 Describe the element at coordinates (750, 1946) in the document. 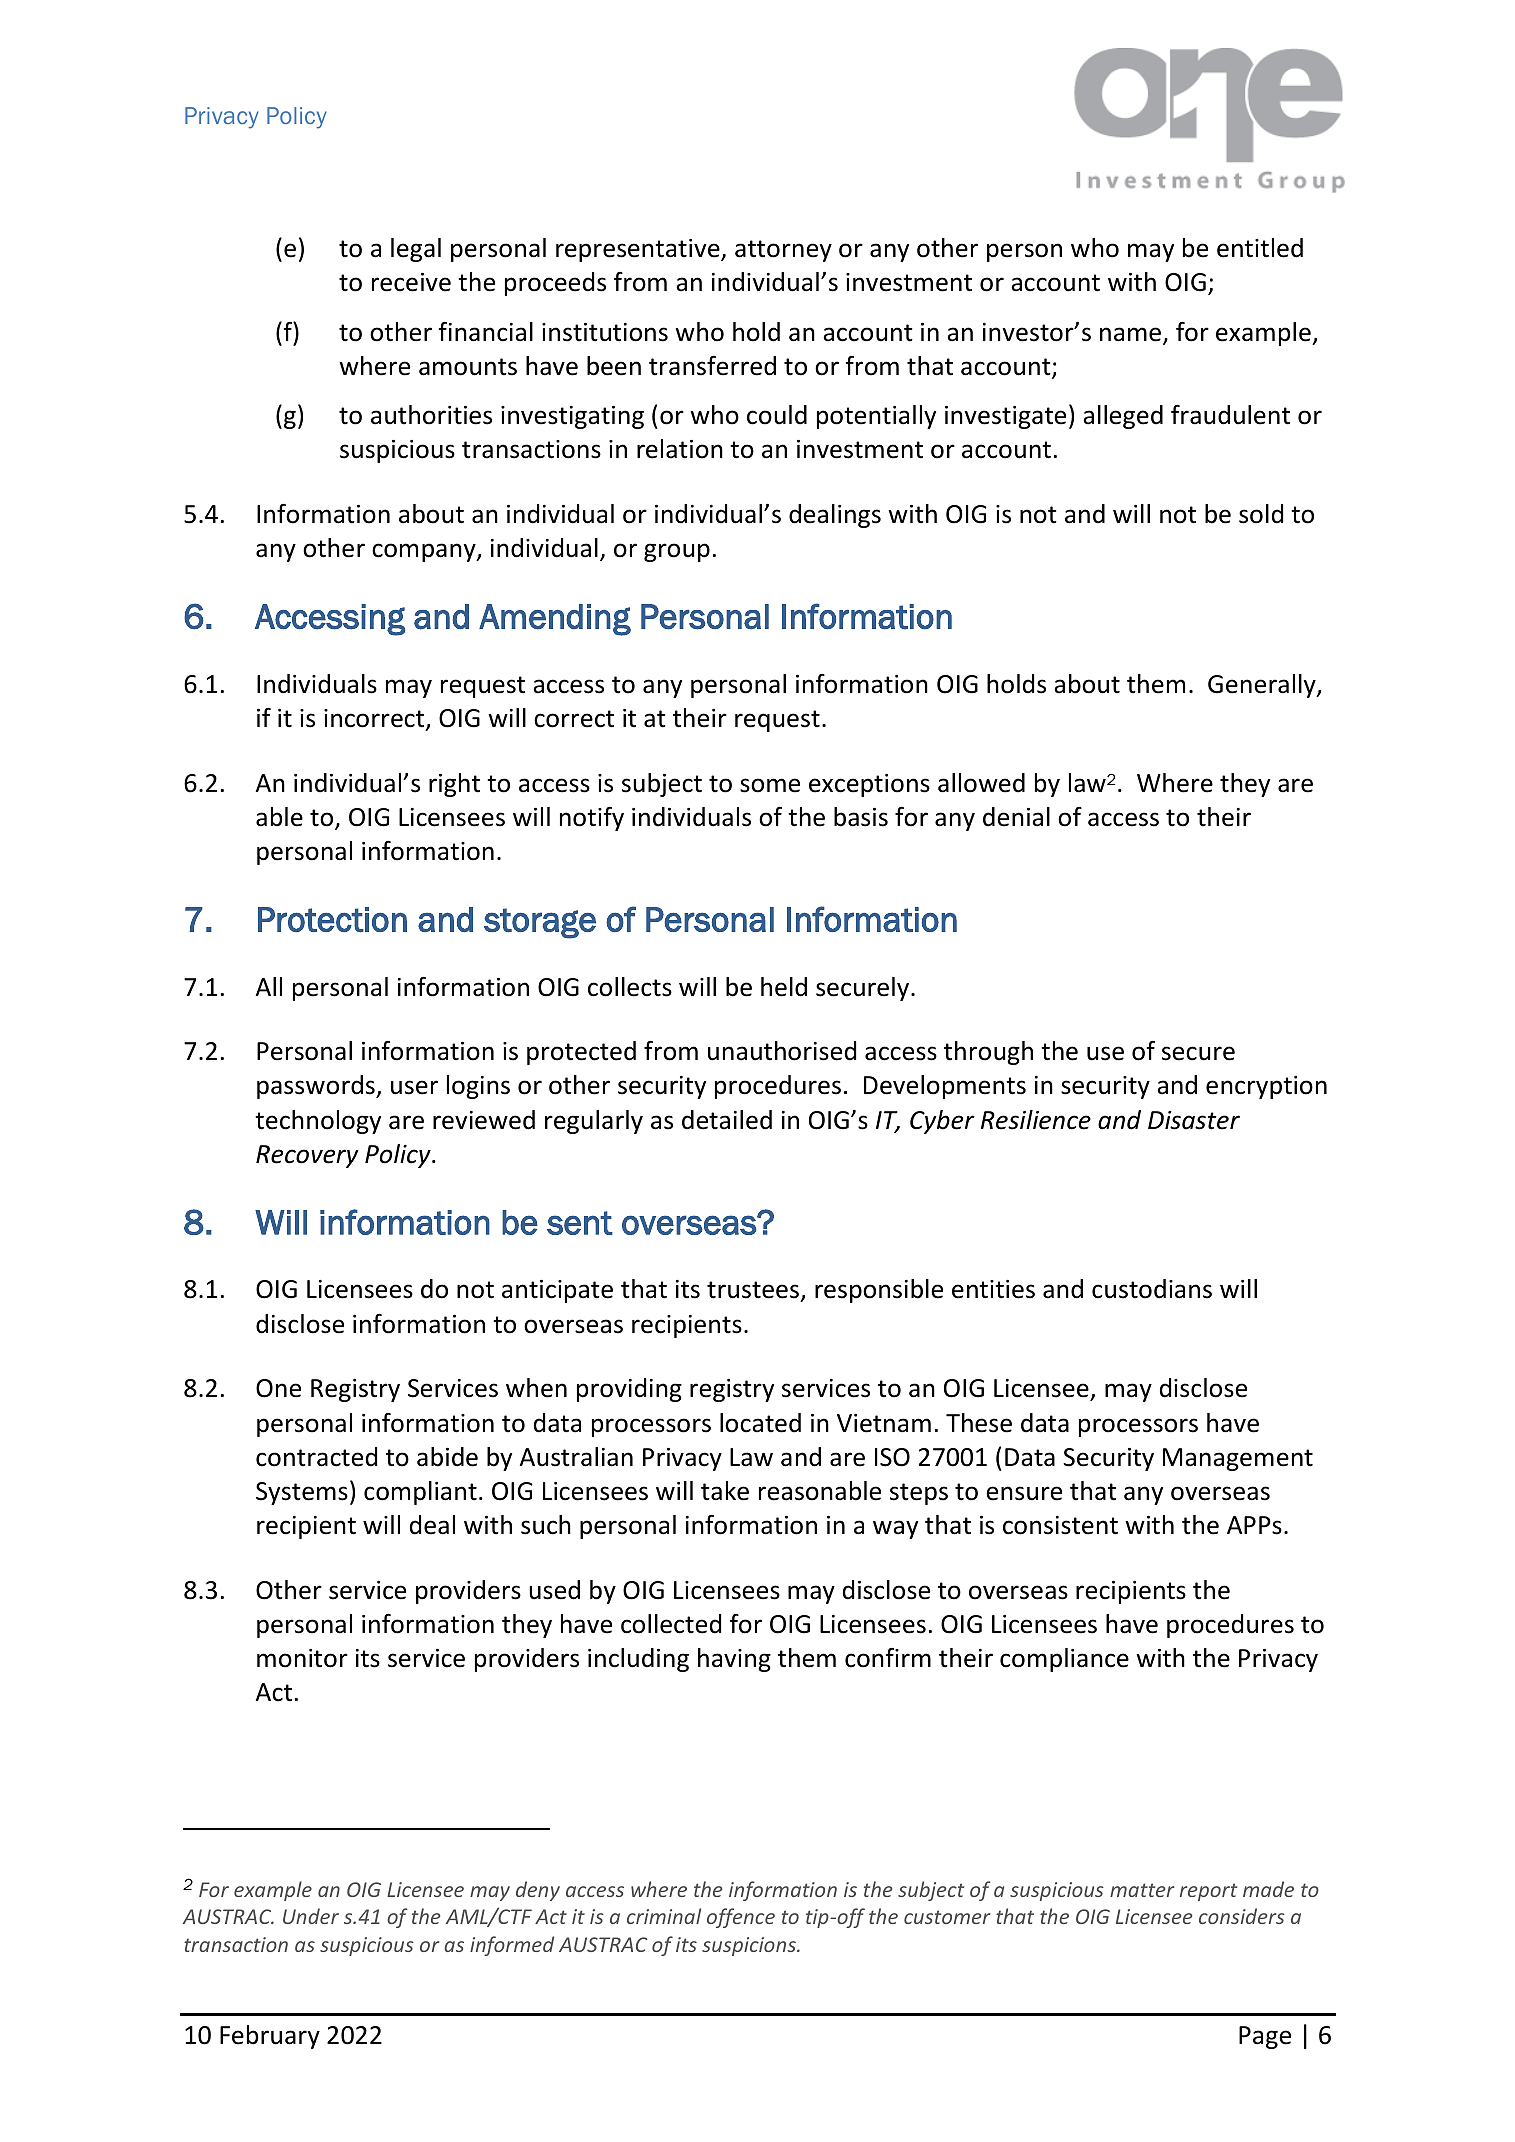

I see `suspicions` at that location.
